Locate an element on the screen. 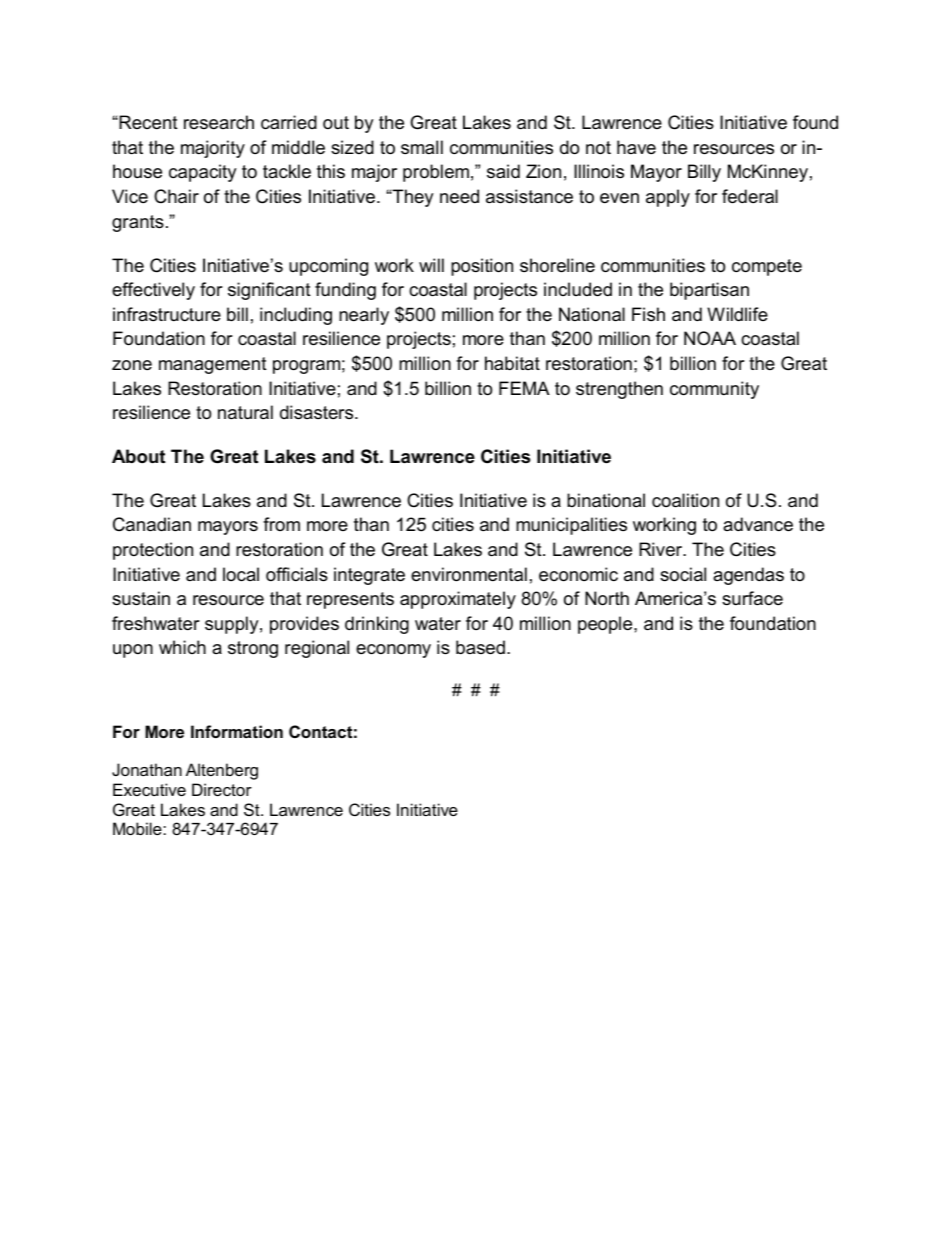  coalition is located at coordinates (685, 500).
